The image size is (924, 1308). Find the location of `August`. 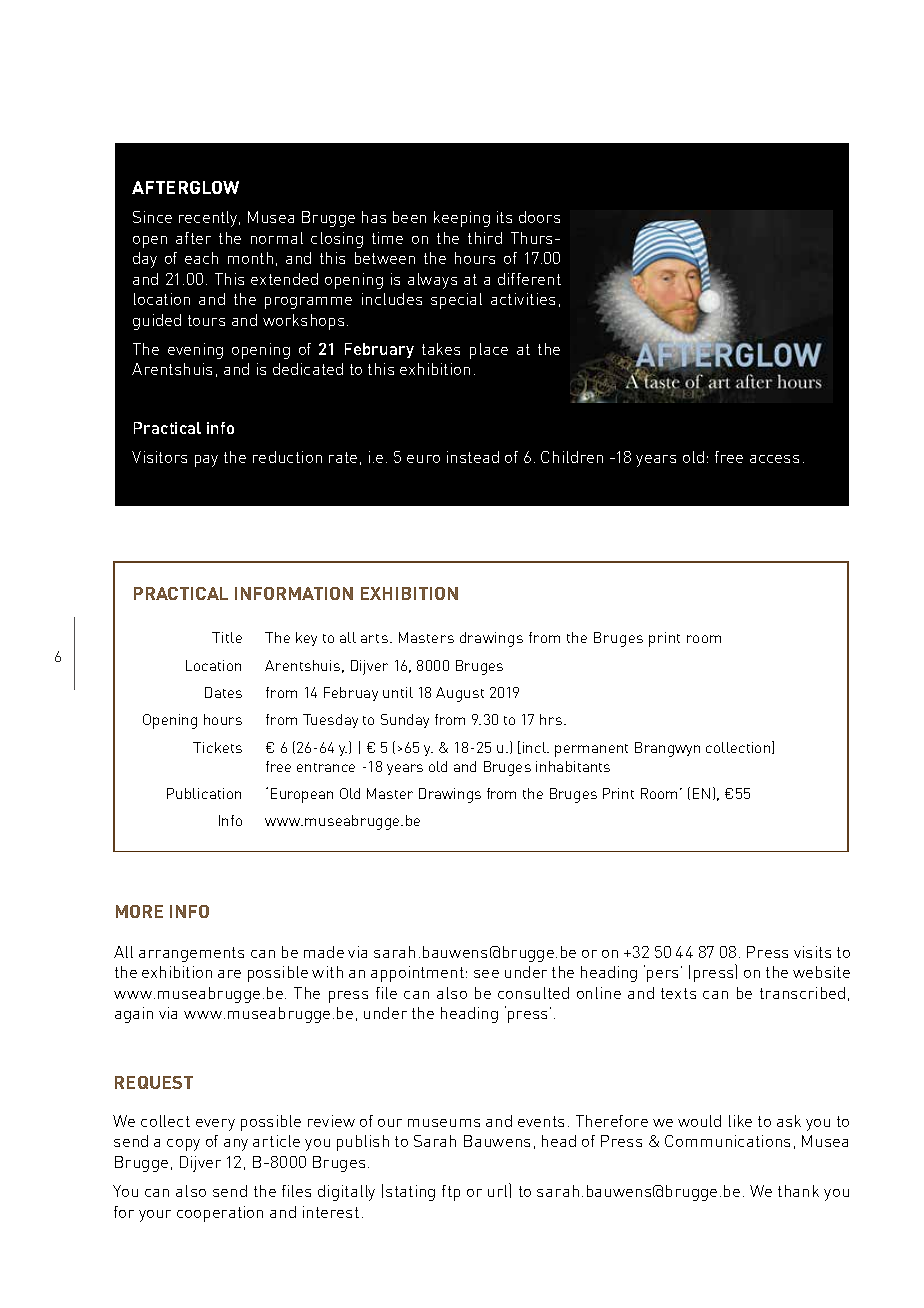

August is located at coordinates (460, 694).
